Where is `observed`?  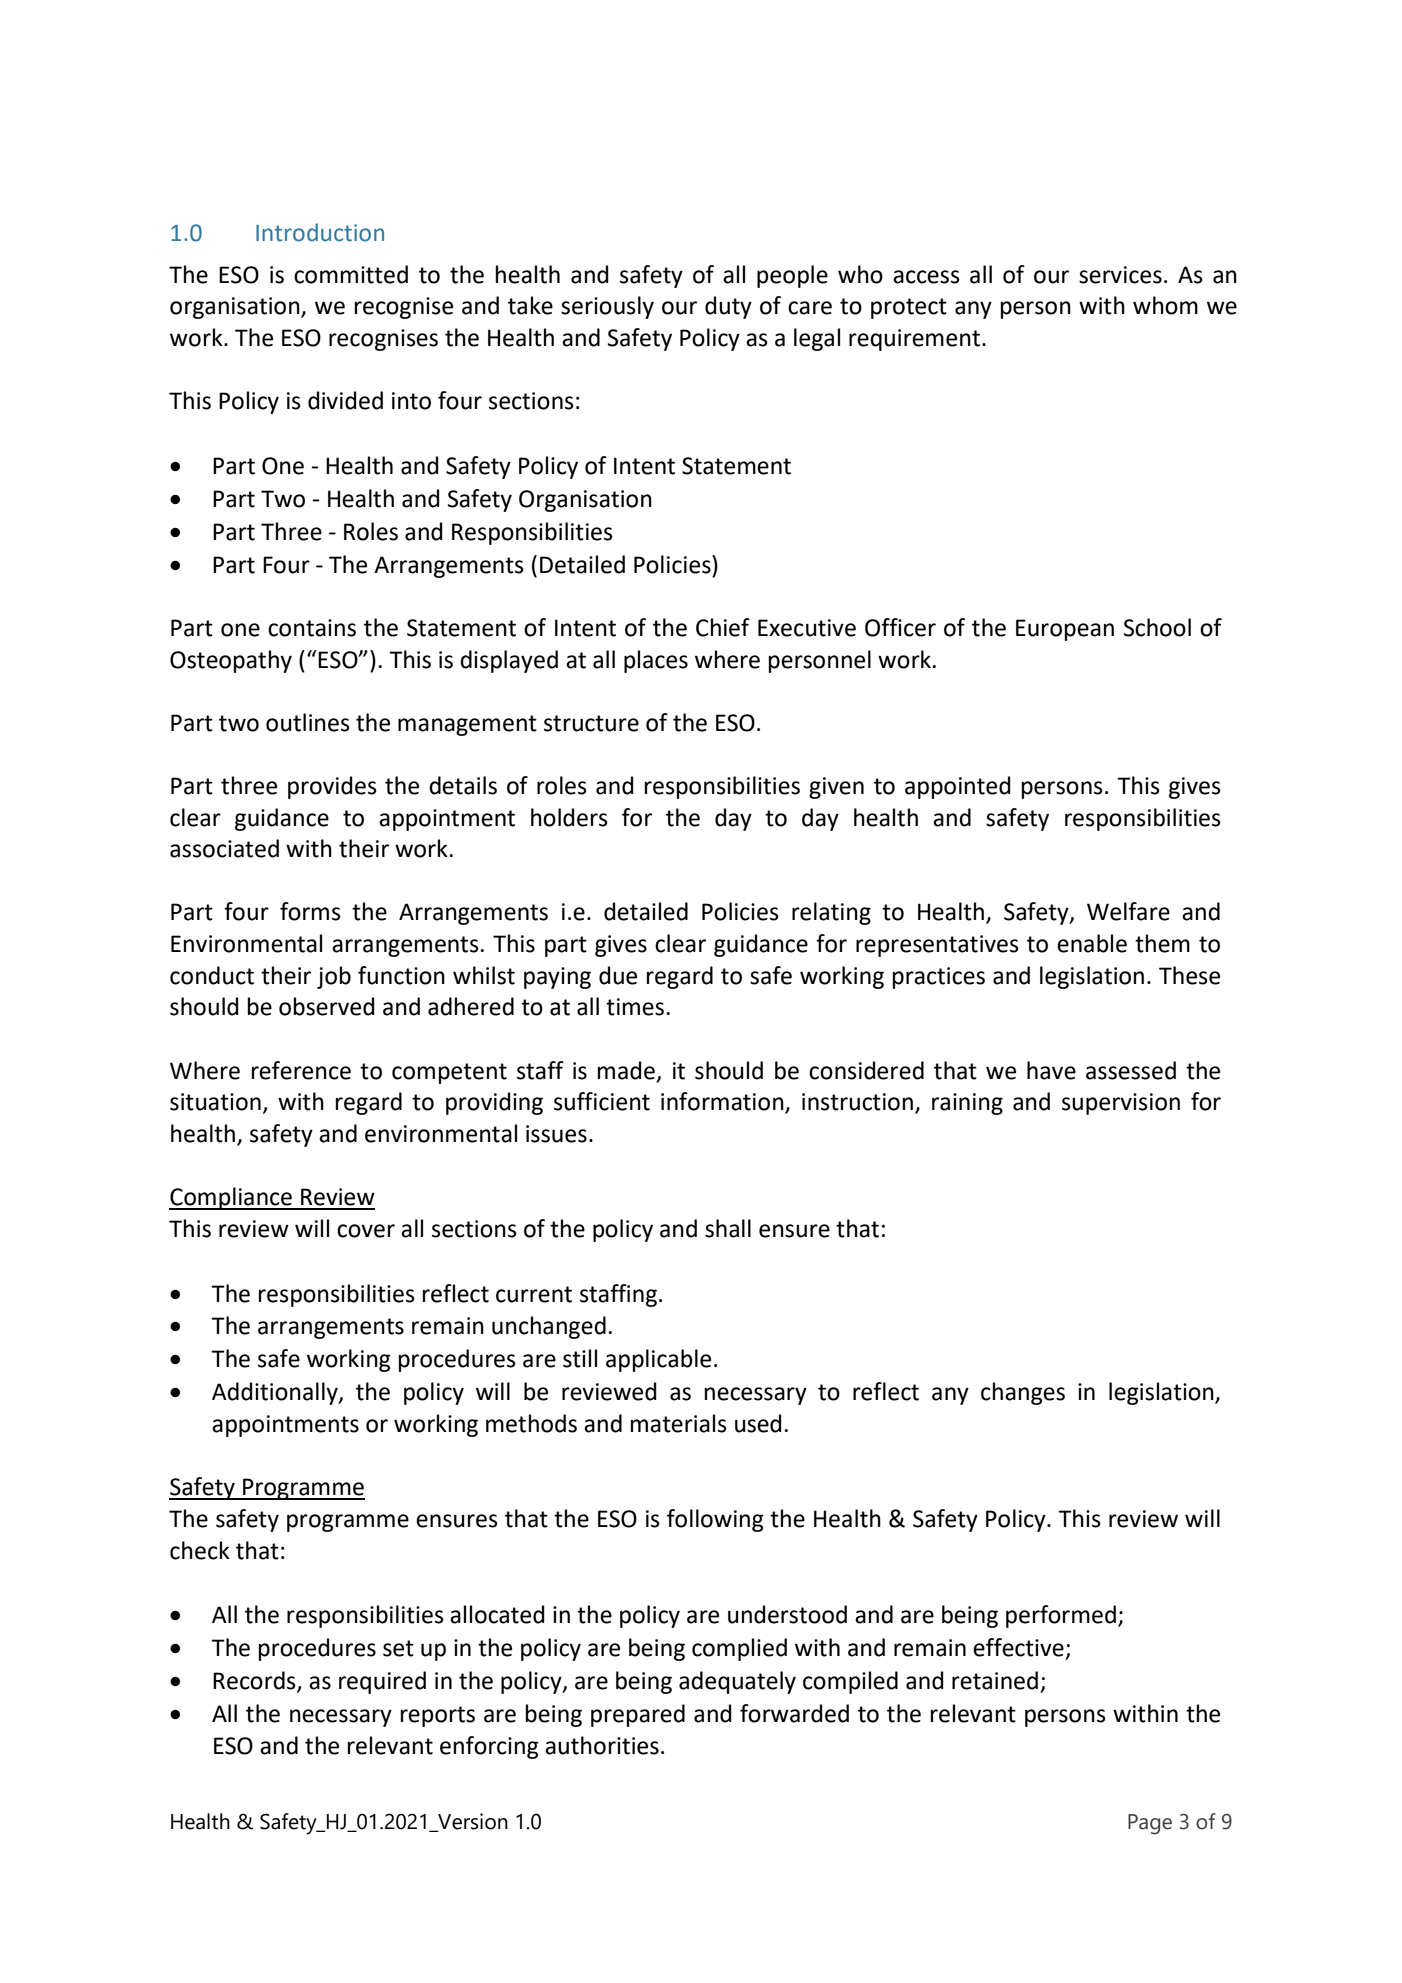
observed is located at coordinates (327, 1006).
